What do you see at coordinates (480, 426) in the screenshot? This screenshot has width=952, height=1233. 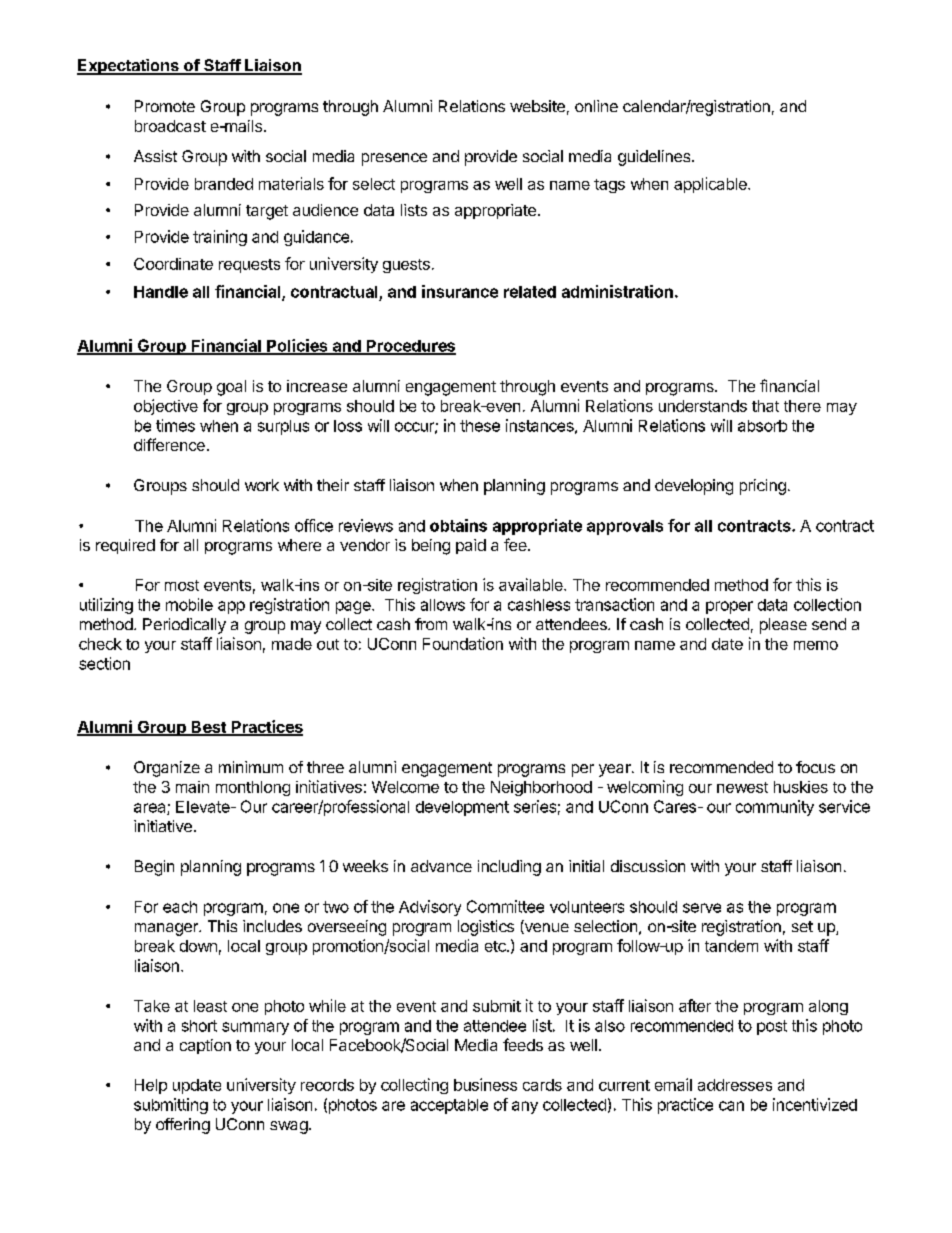 I see `these` at bounding box center [480, 426].
